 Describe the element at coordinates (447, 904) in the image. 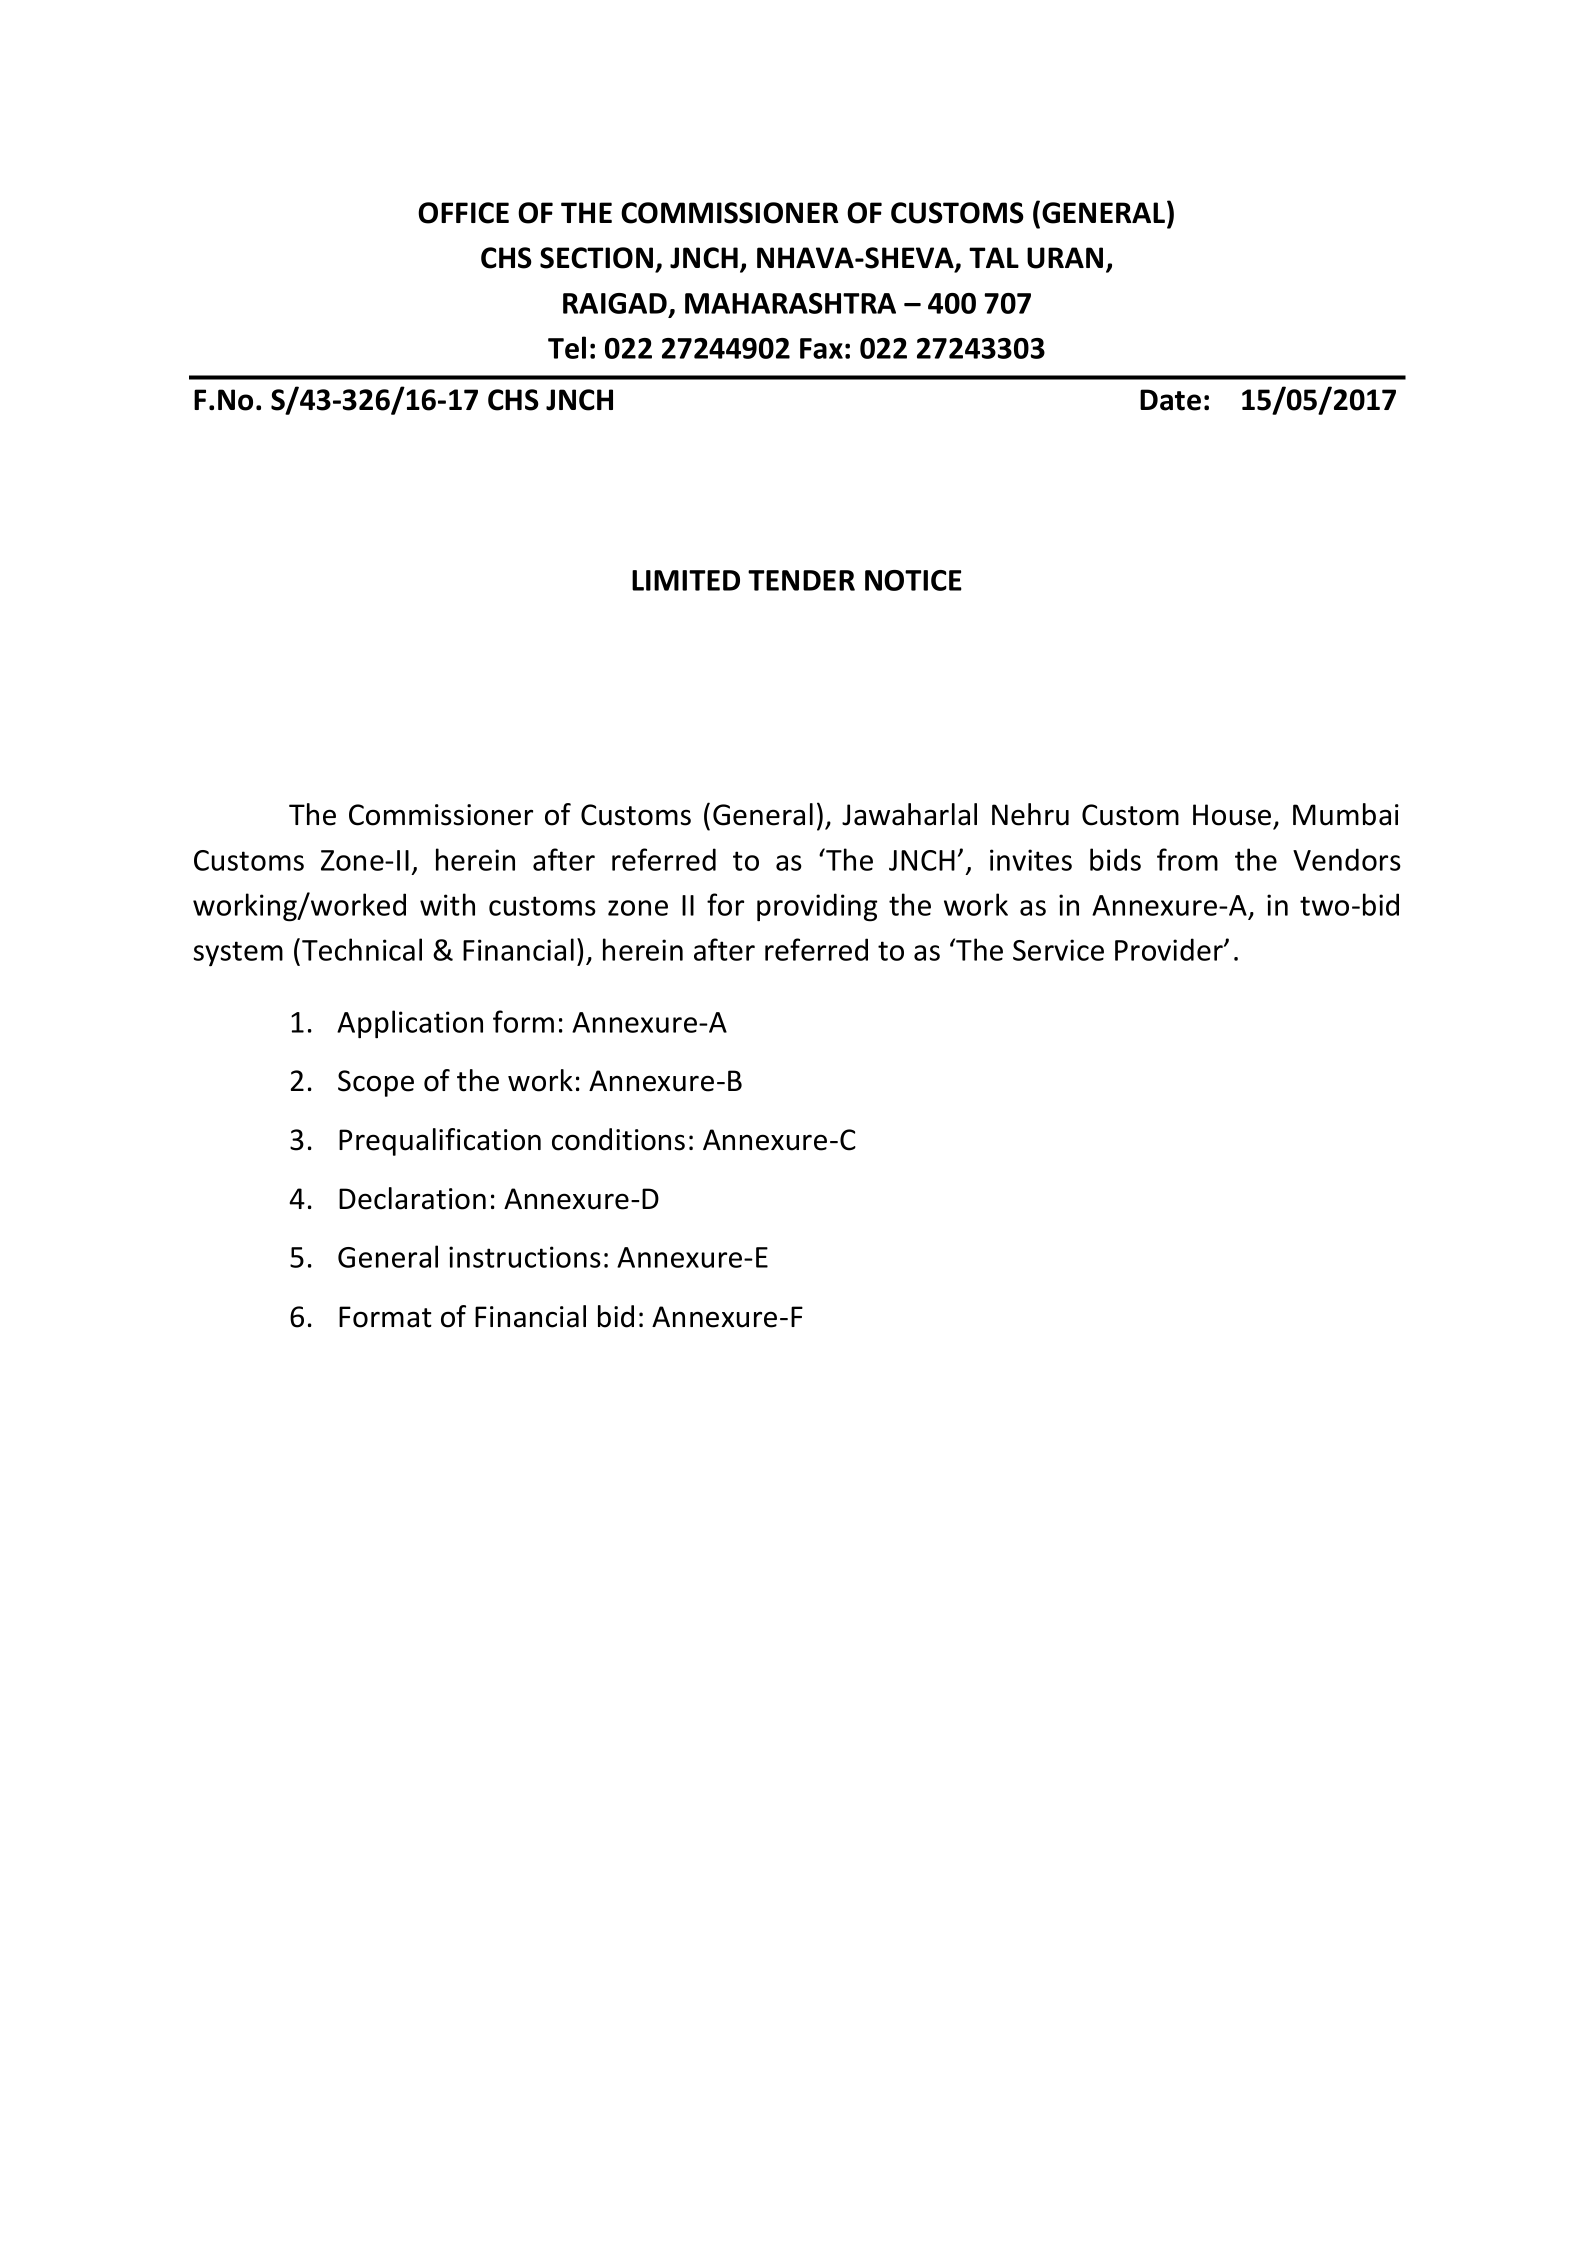

I see `with` at that location.
